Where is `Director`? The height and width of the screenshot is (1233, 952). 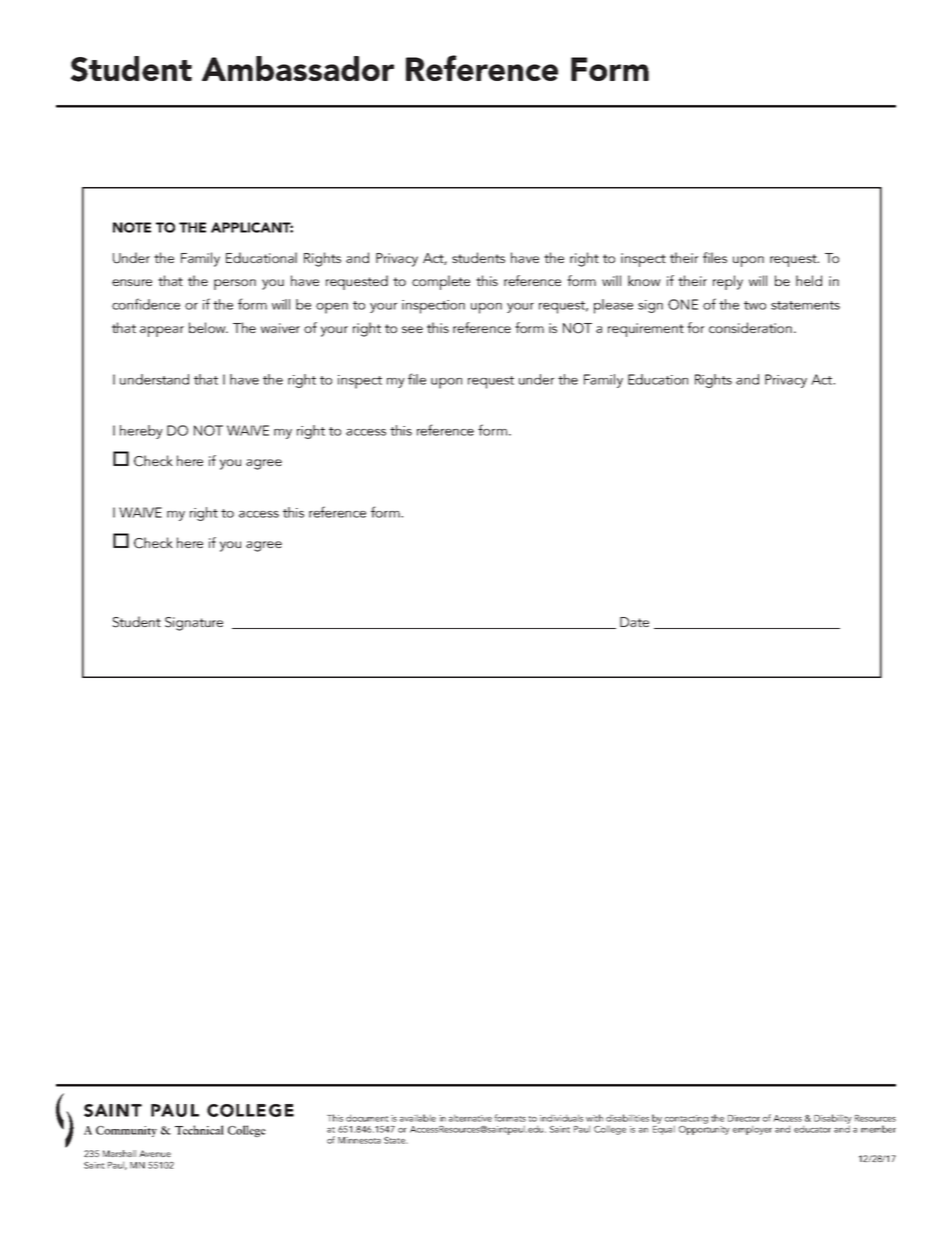 Director is located at coordinates (744, 1118).
